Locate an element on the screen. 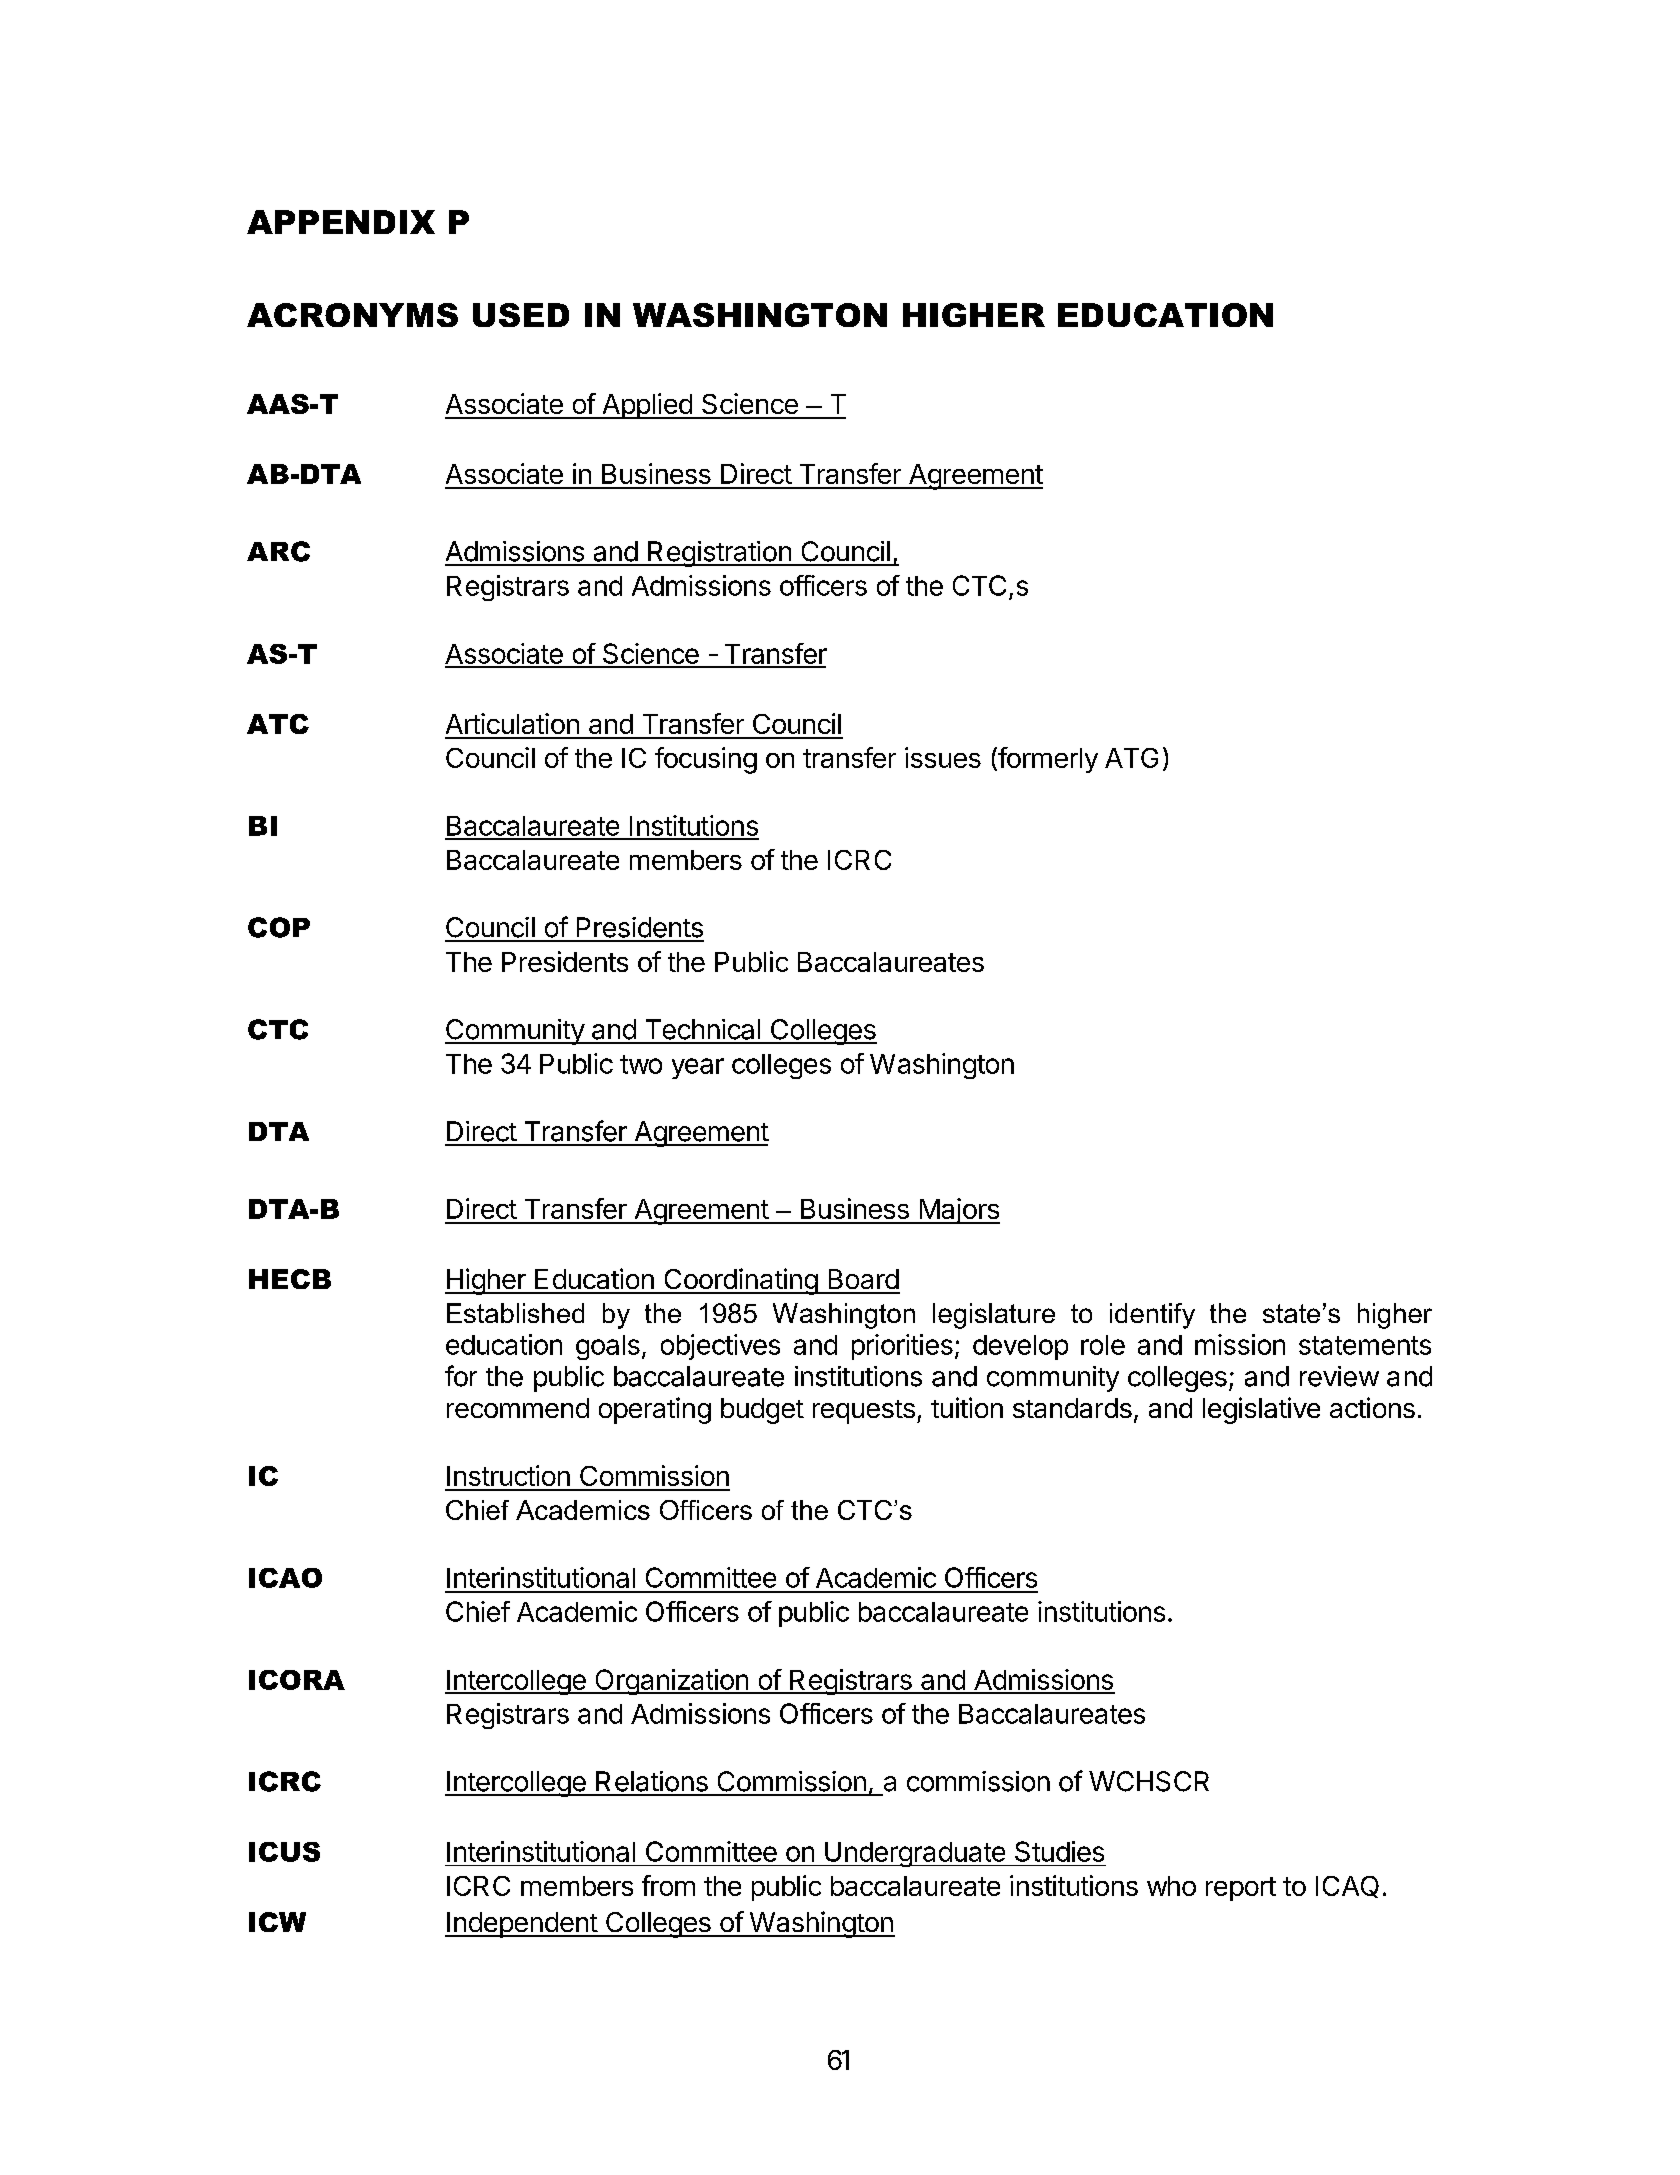 The height and width of the screenshot is (2175, 1680). report is located at coordinates (1241, 1889).
